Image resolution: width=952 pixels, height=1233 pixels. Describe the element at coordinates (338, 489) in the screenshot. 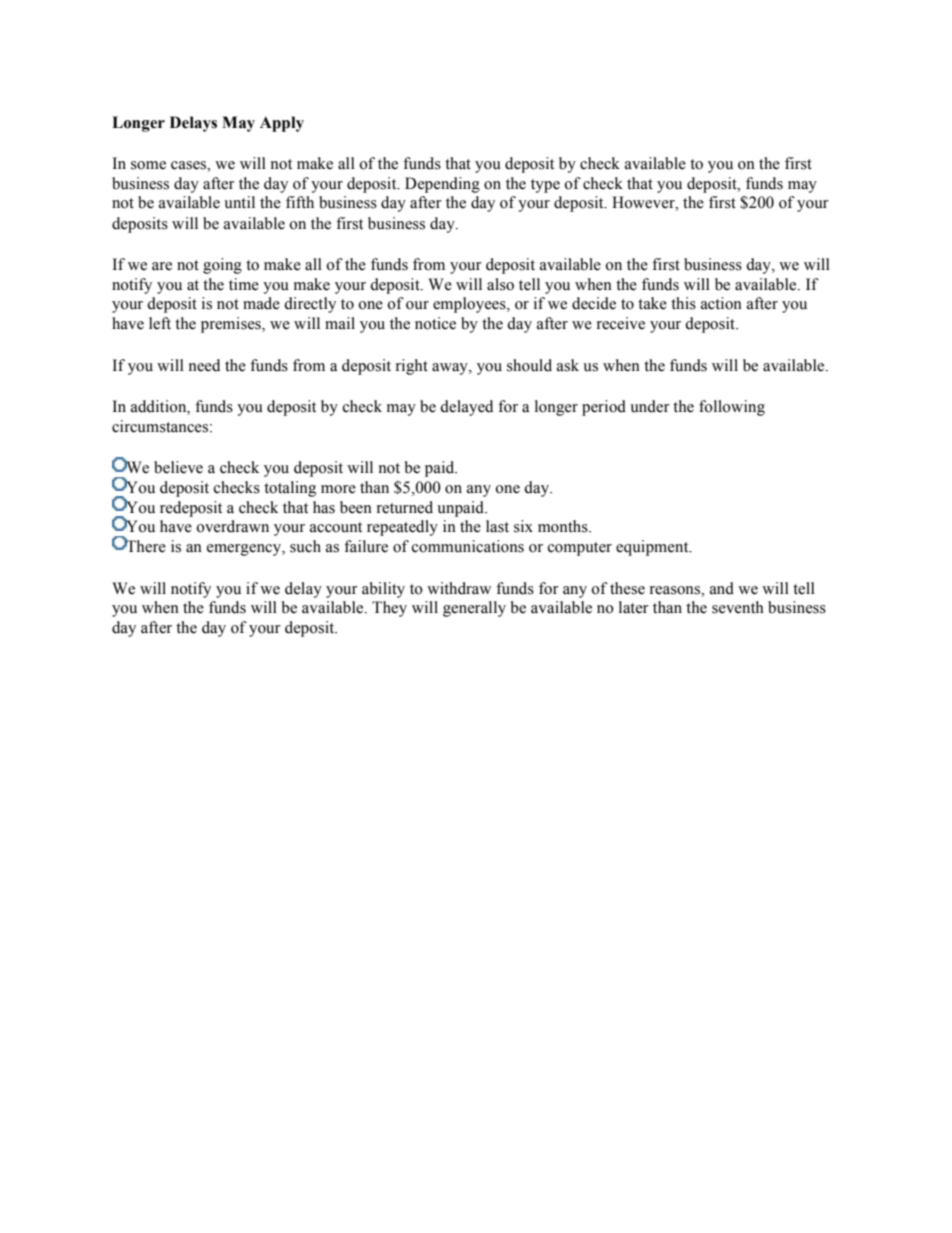

I see `more` at that location.
